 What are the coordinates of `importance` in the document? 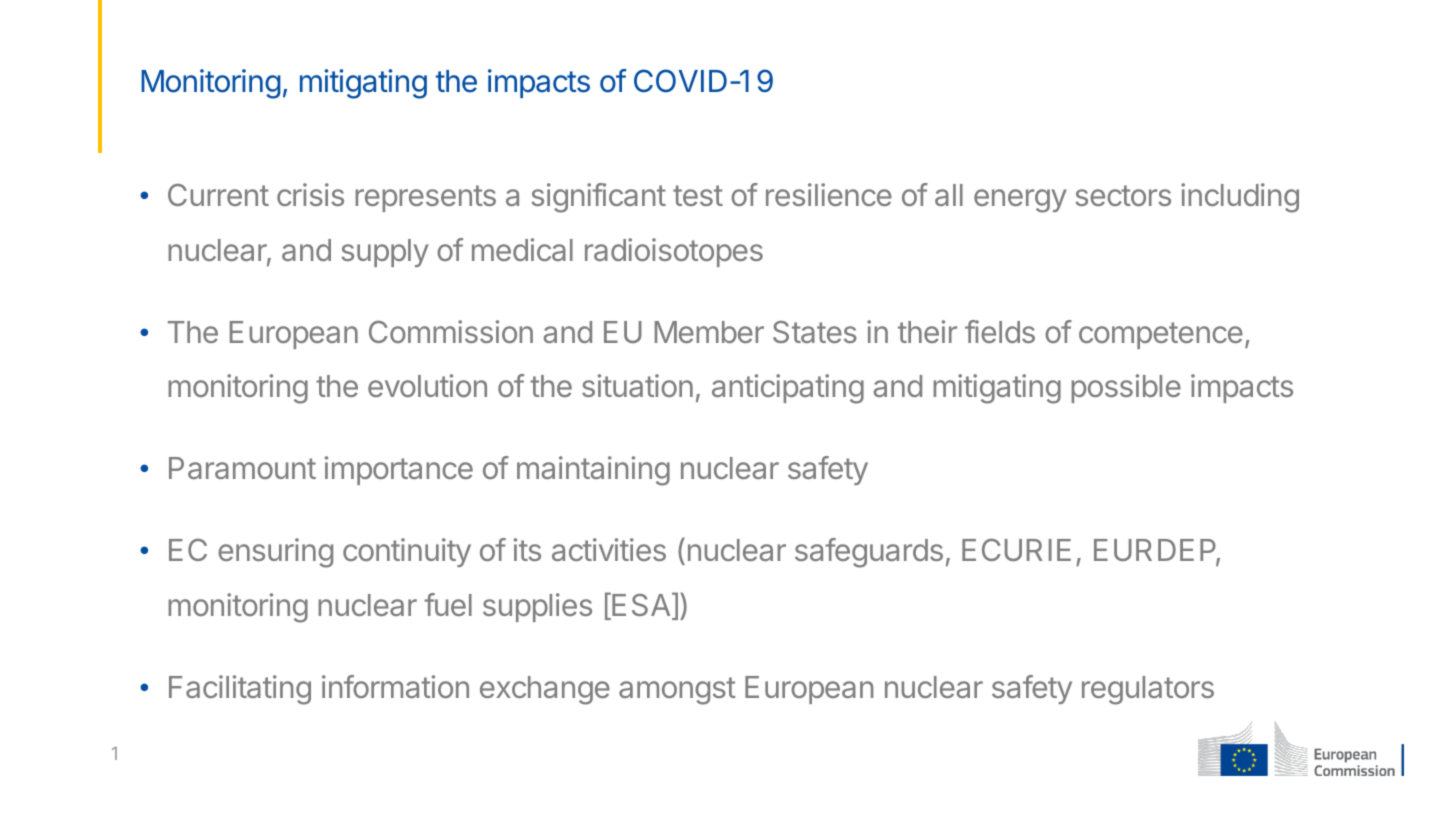 It's located at (399, 470).
